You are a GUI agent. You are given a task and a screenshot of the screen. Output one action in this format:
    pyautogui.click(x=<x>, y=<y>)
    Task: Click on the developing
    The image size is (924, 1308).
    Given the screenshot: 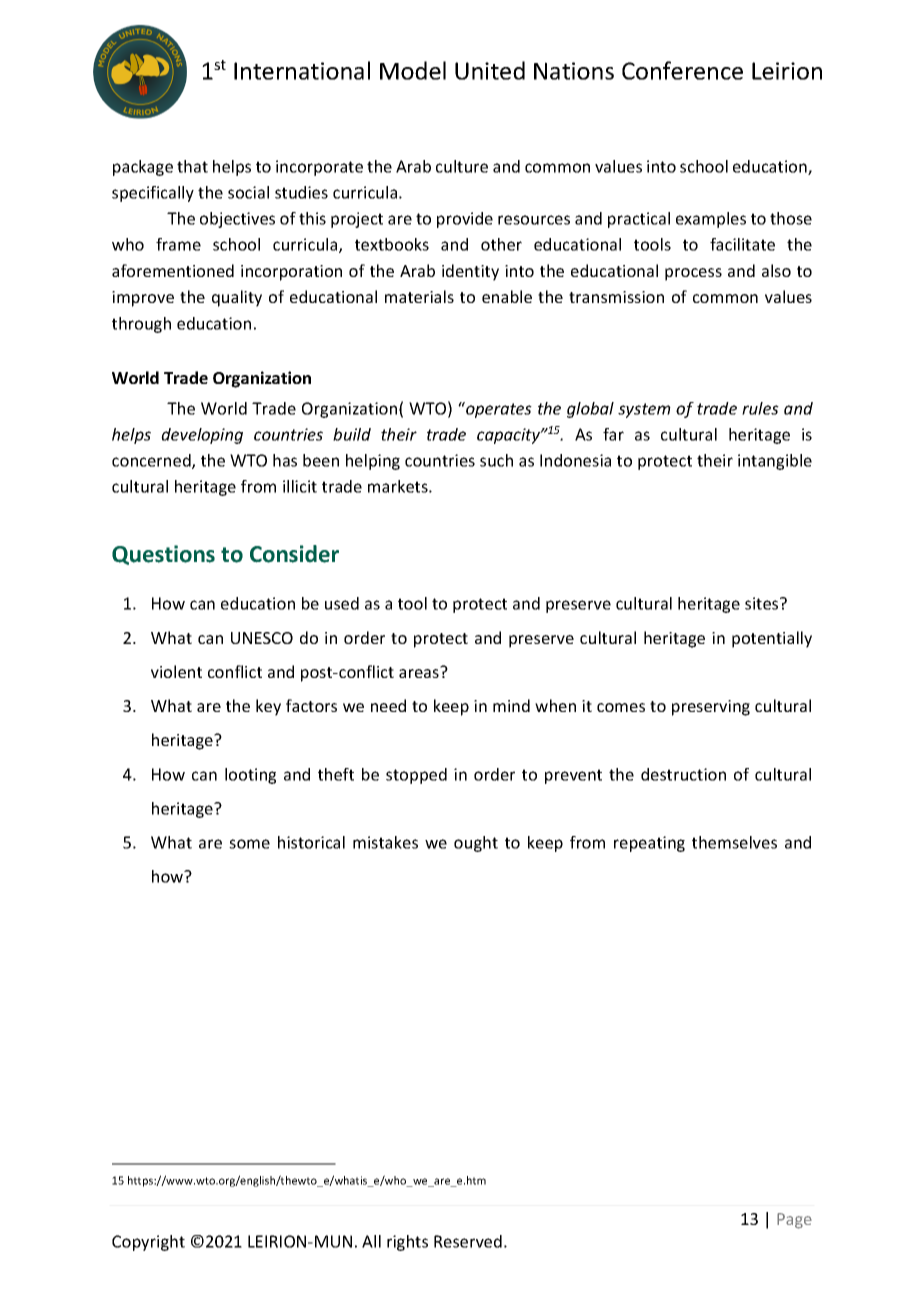 What is the action you would take?
    pyautogui.click(x=202, y=436)
